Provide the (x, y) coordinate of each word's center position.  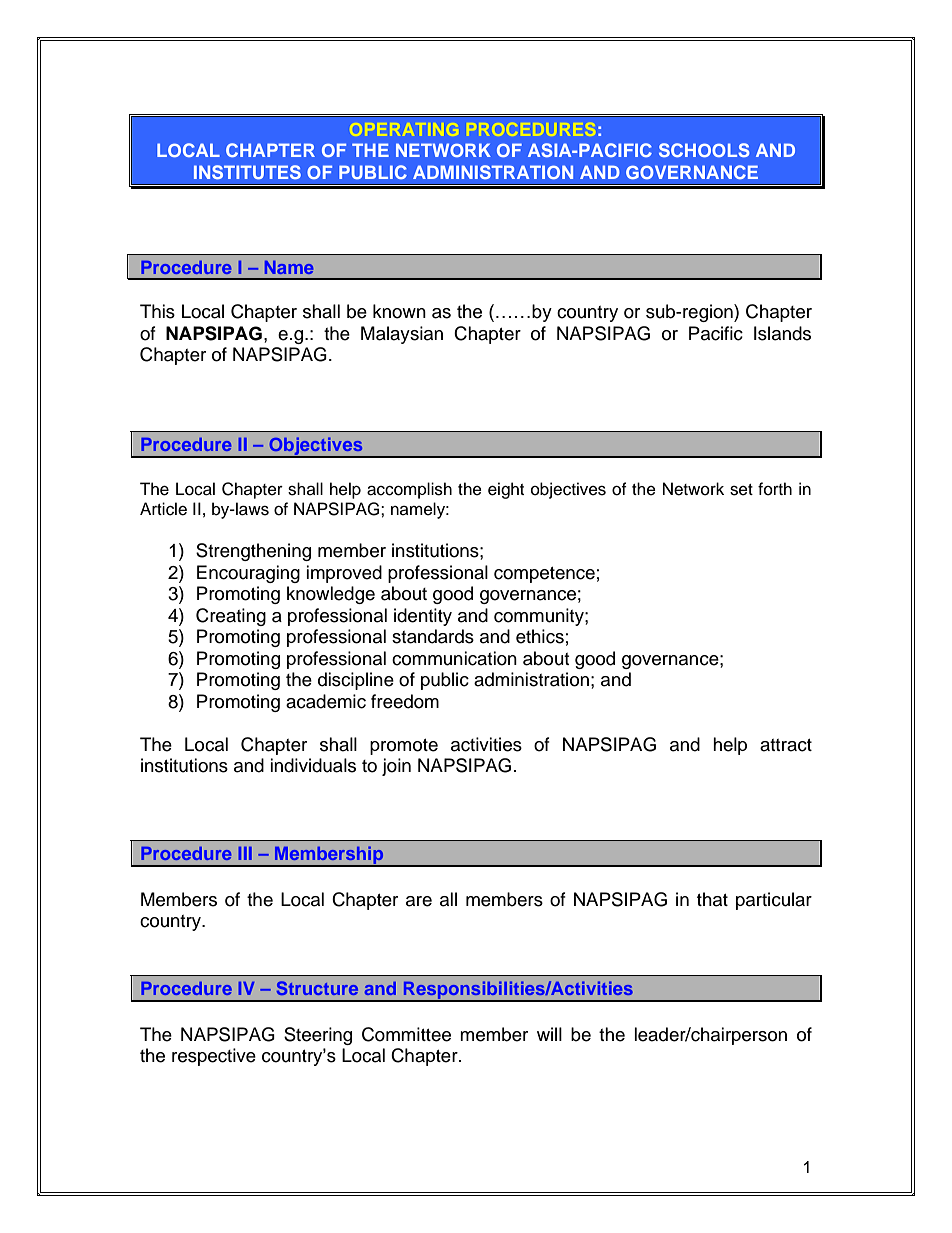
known (399, 311)
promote (404, 747)
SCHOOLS (704, 150)
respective (214, 1057)
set (741, 490)
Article (163, 509)
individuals (313, 765)
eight (506, 490)
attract (786, 745)
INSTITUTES (247, 172)
